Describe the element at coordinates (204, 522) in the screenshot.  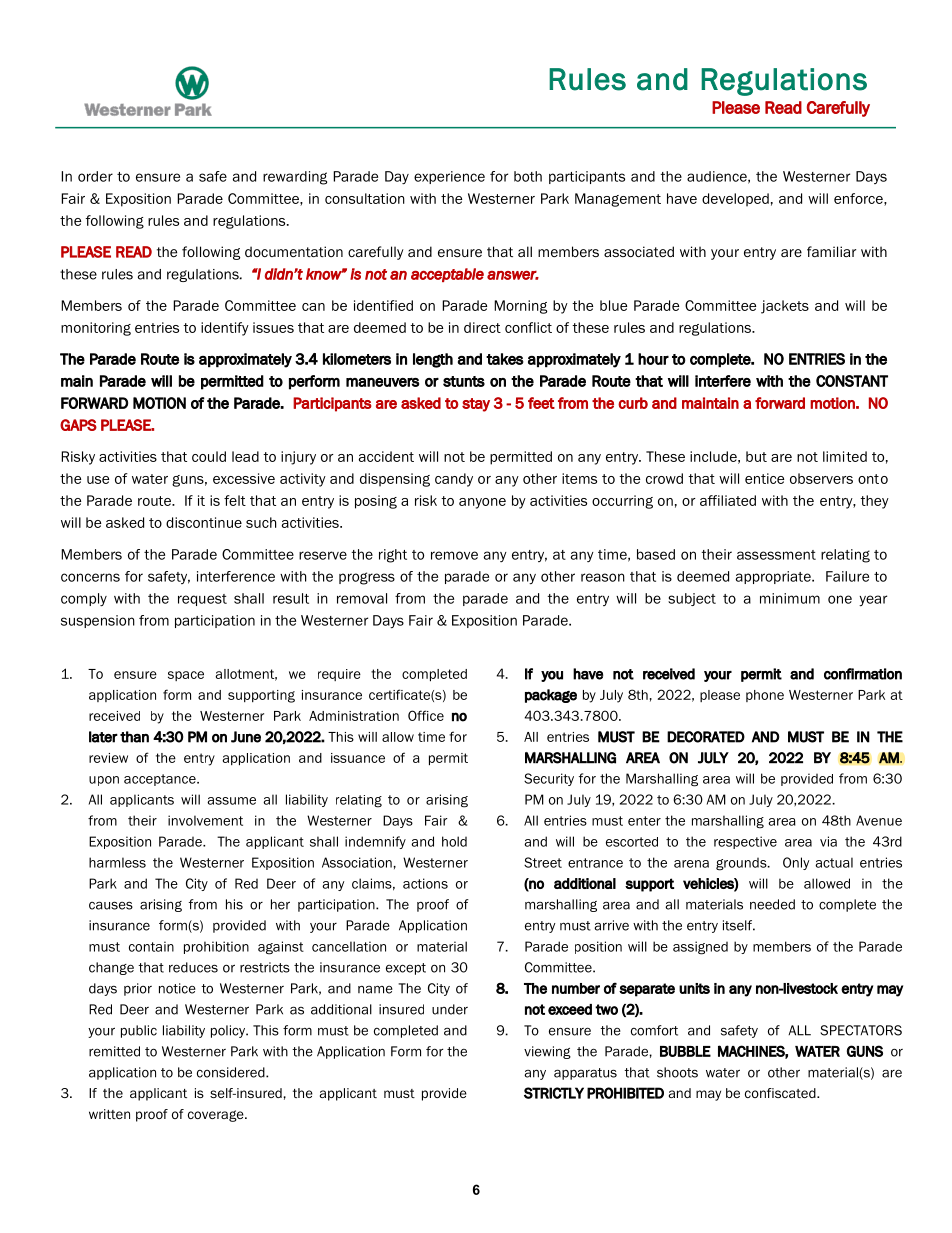
I see `discontinue` at that location.
